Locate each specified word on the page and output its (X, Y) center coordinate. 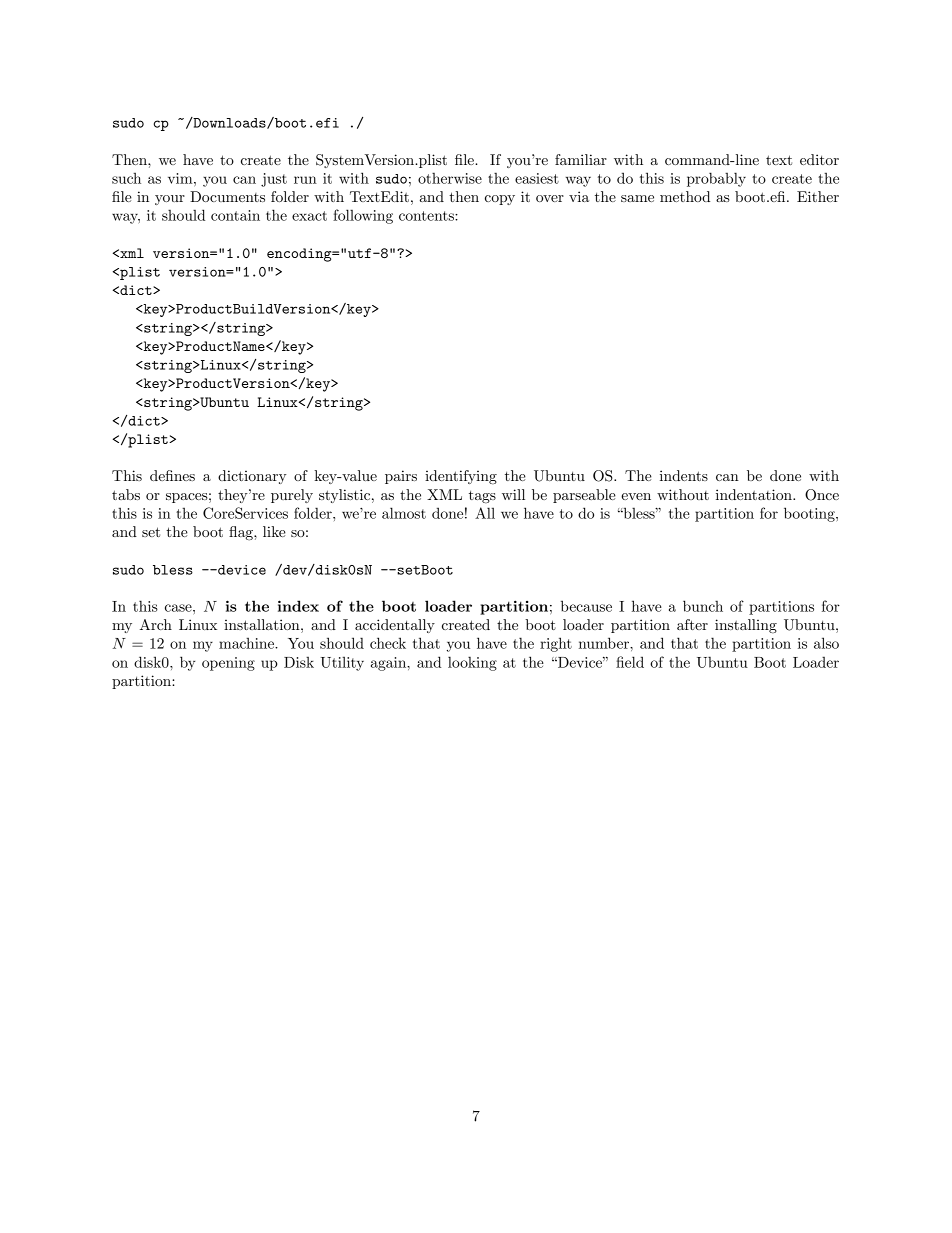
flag (242, 533)
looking (472, 663)
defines (172, 475)
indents (684, 475)
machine (247, 643)
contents (427, 216)
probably (716, 179)
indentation (755, 494)
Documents (227, 196)
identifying (461, 477)
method (685, 196)
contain (235, 215)
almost (404, 513)
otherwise (450, 178)
